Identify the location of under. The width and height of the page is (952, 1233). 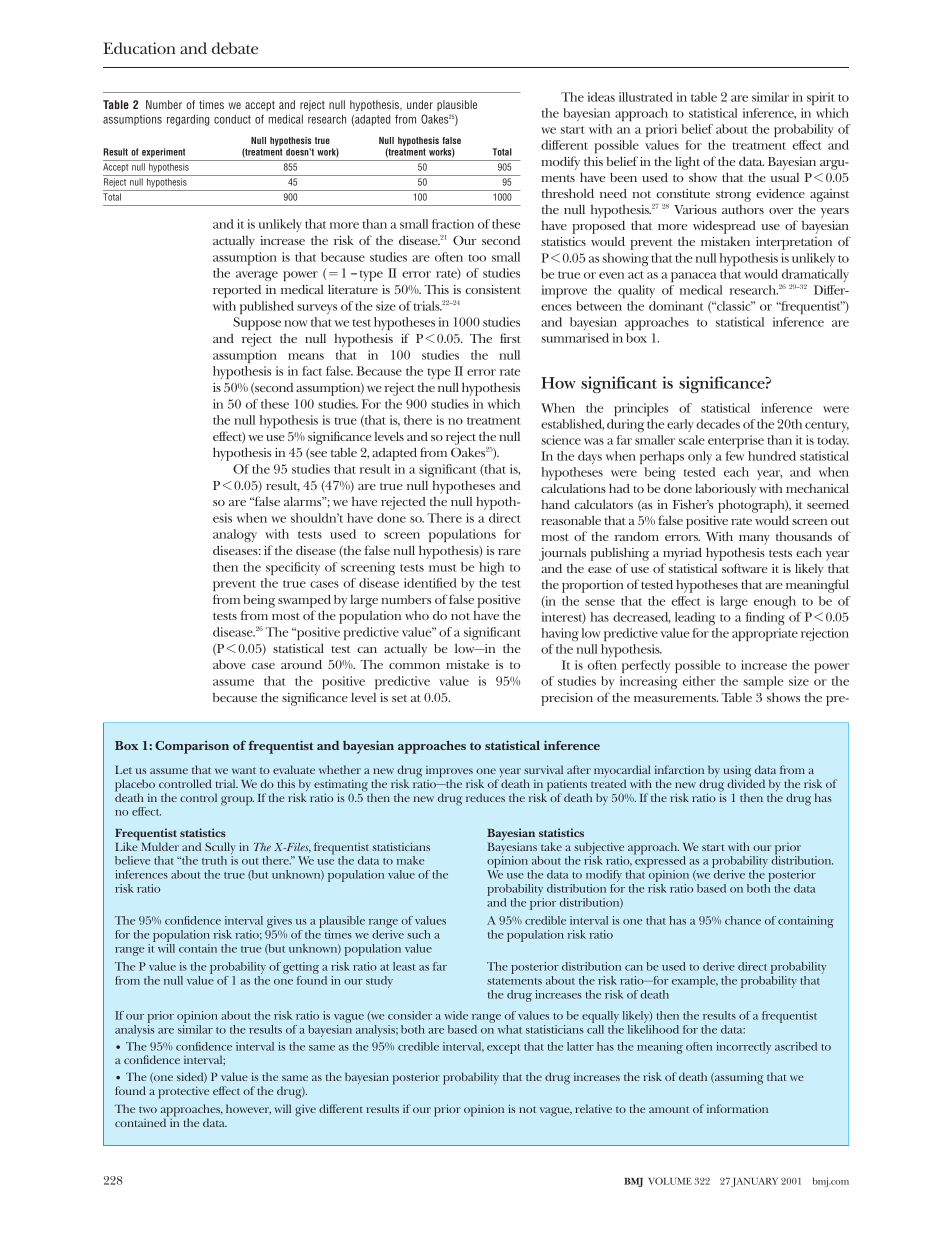
(420, 104).
